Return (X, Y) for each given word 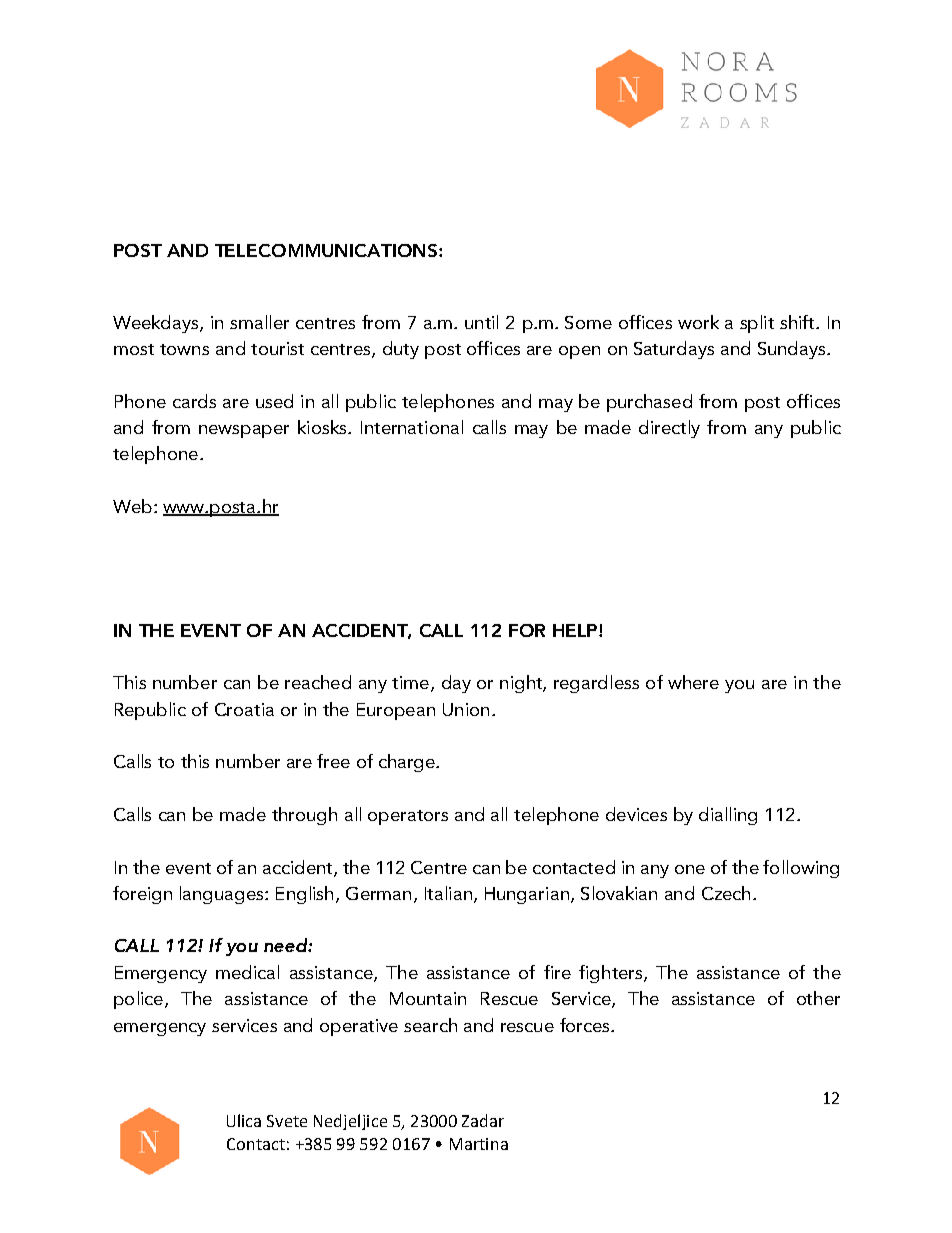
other (818, 998)
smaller (259, 322)
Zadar (483, 1120)
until (481, 322)
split (757, 324)
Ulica (244, 1120)
